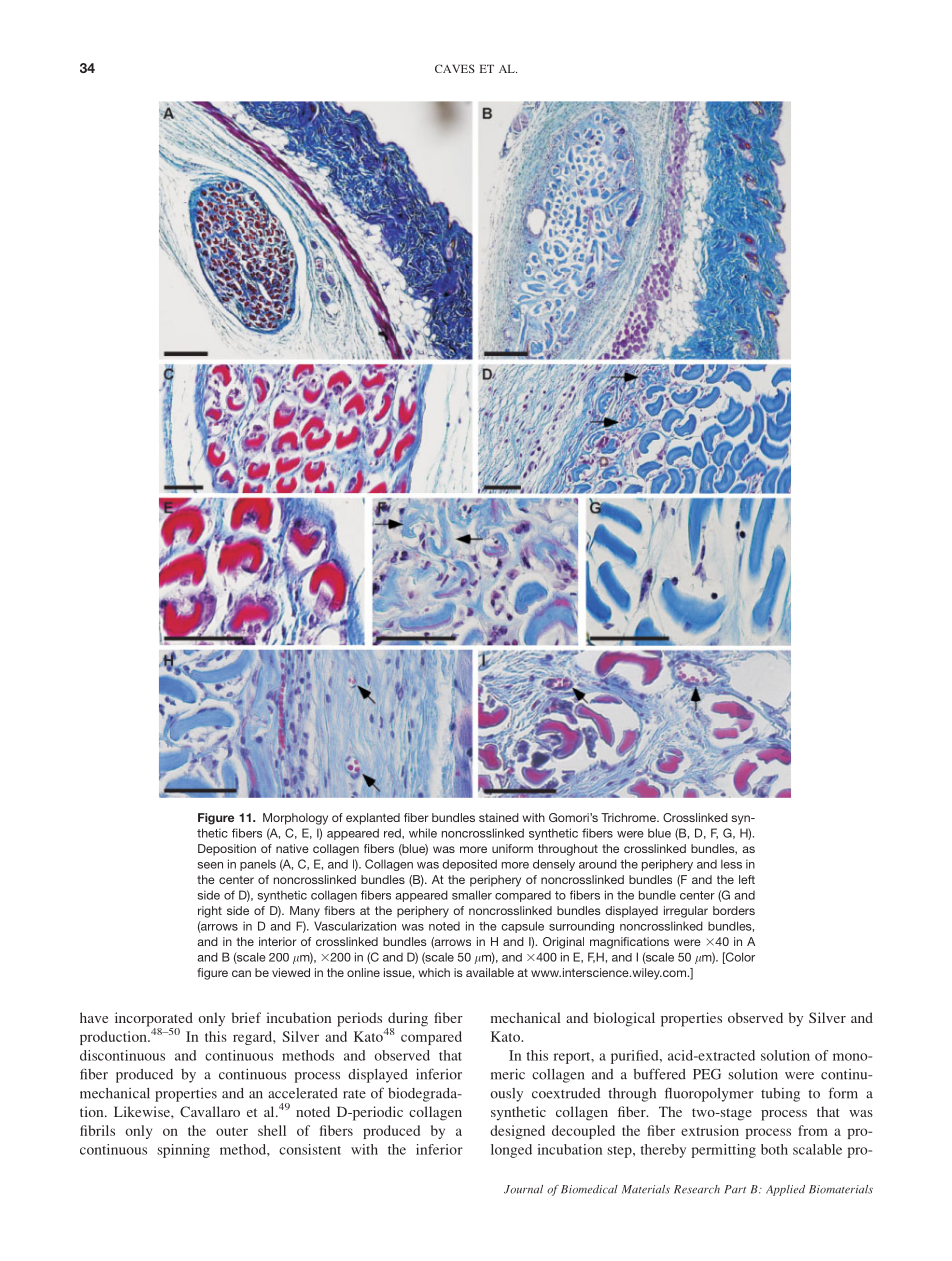  I want to click on stained, so click(499, 817).
